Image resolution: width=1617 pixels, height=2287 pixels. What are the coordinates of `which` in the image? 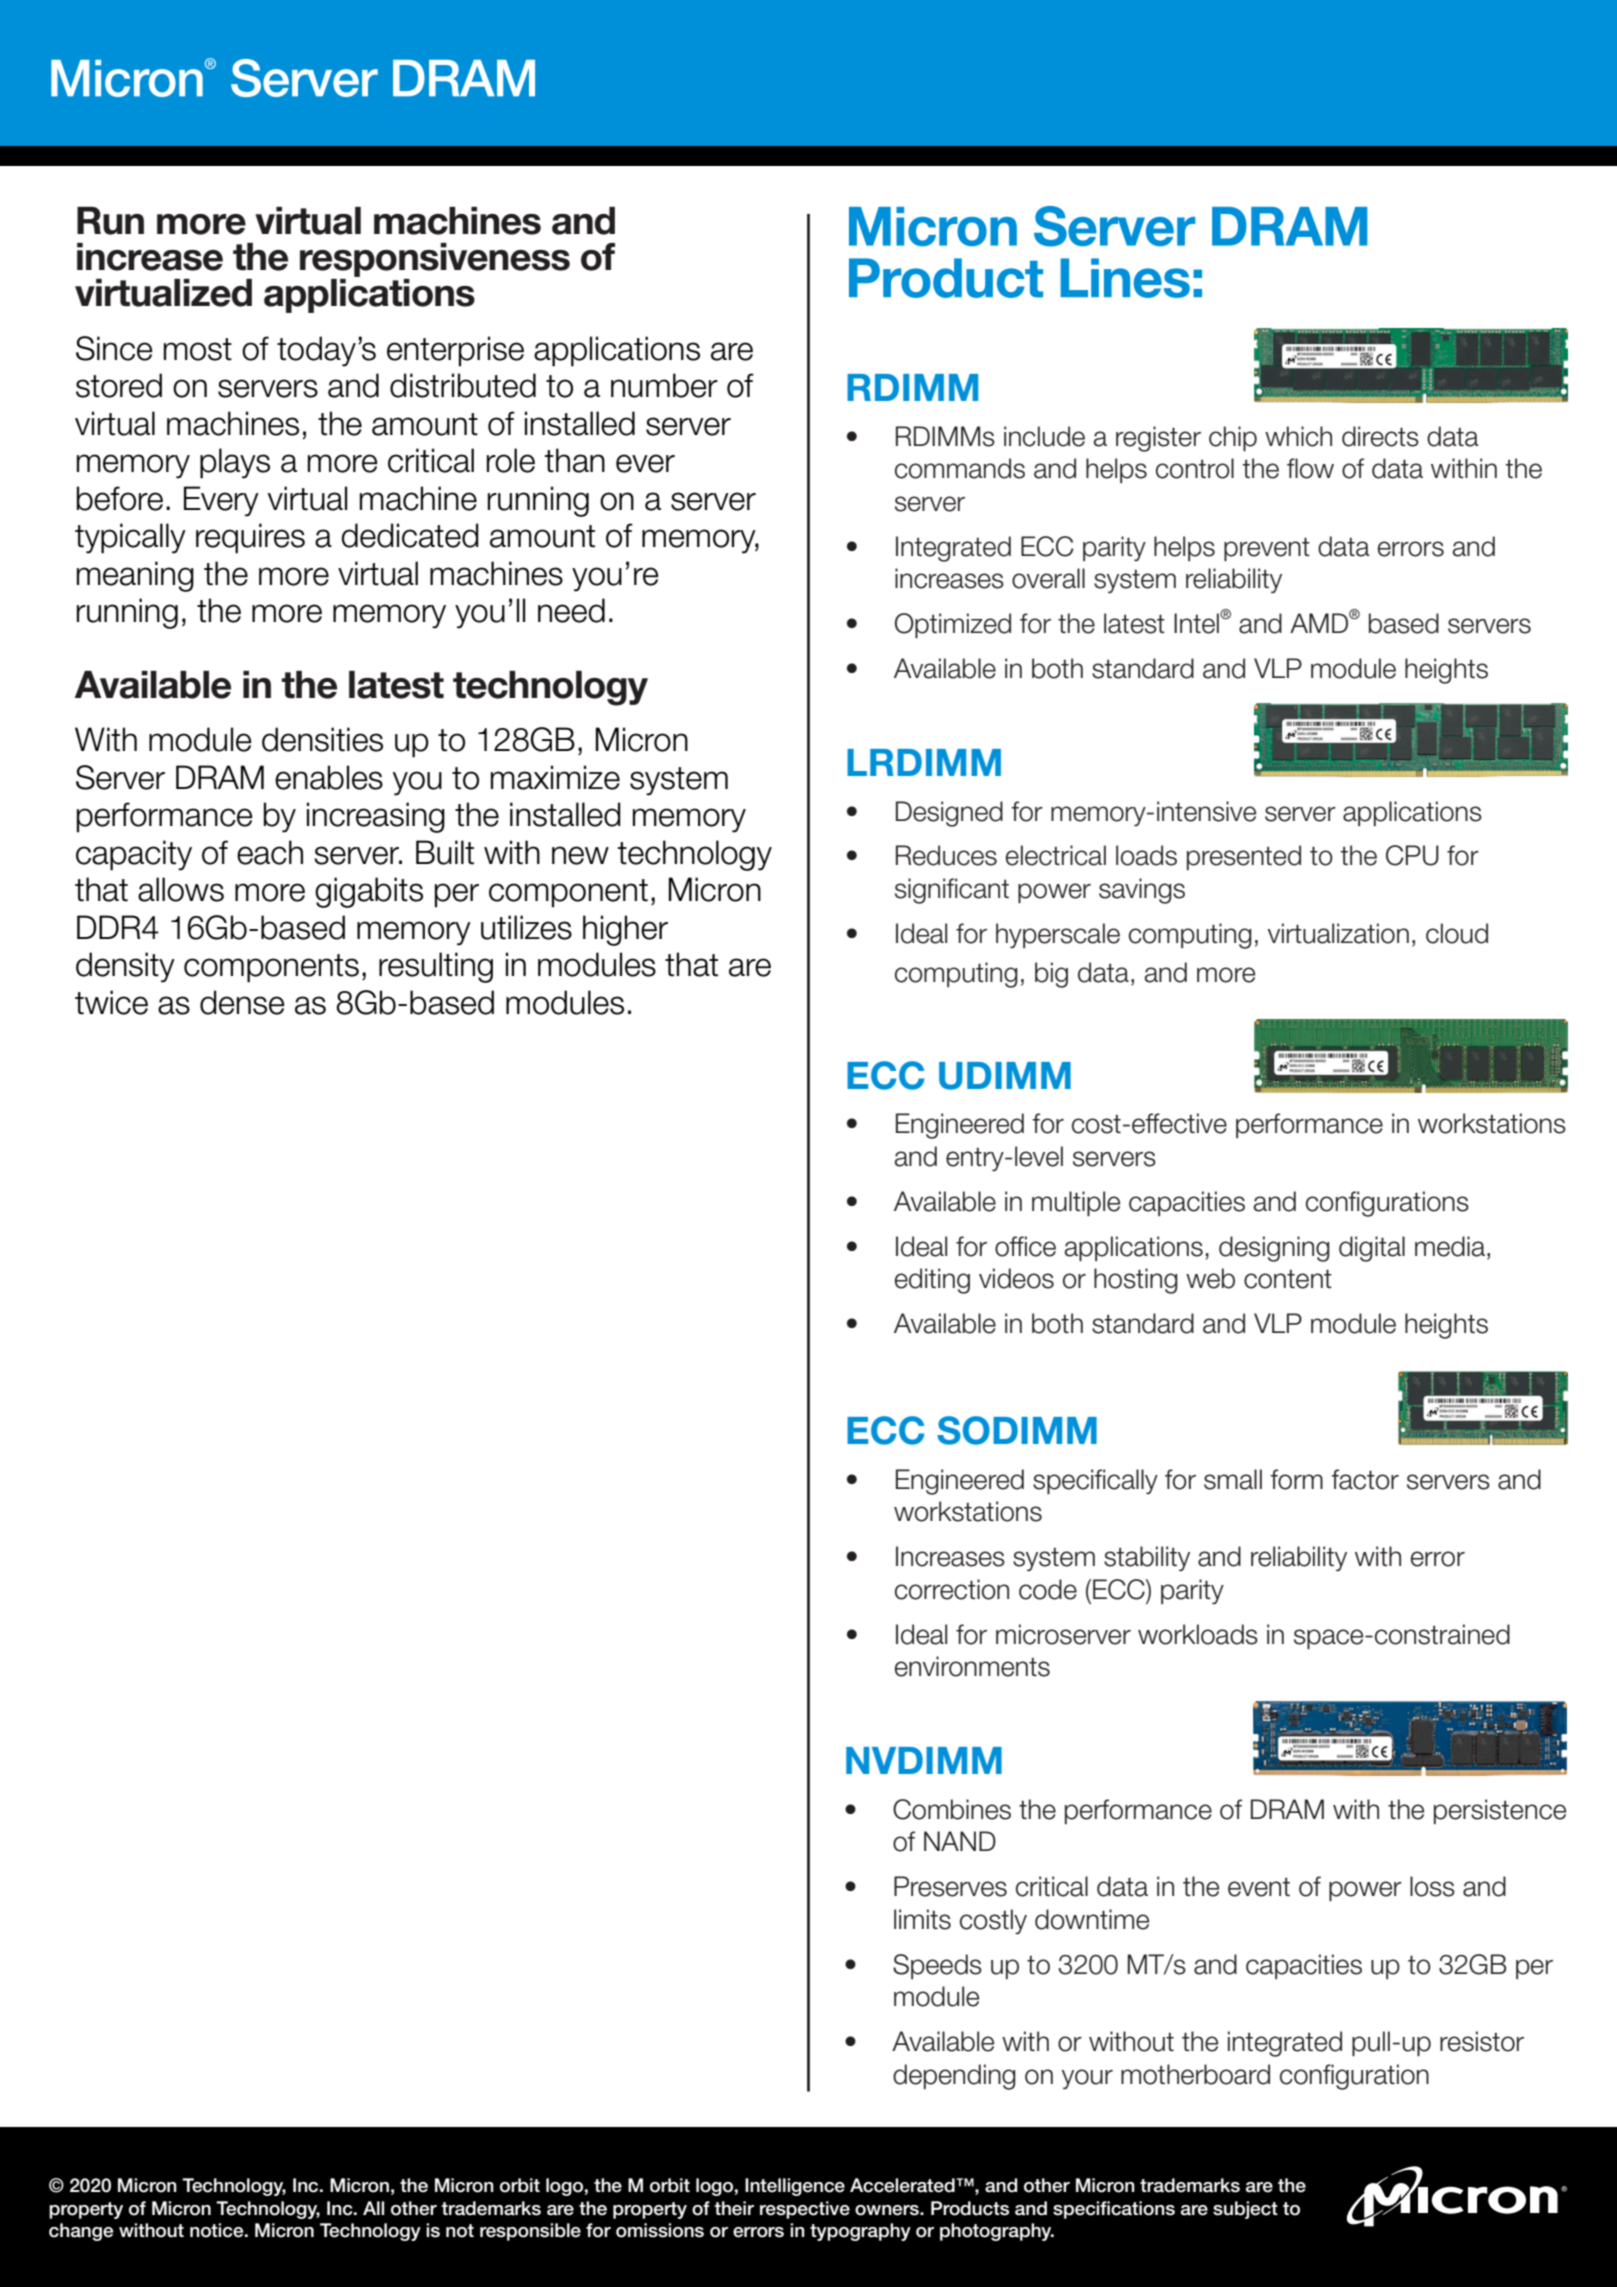 It's located at (1298, 436).
